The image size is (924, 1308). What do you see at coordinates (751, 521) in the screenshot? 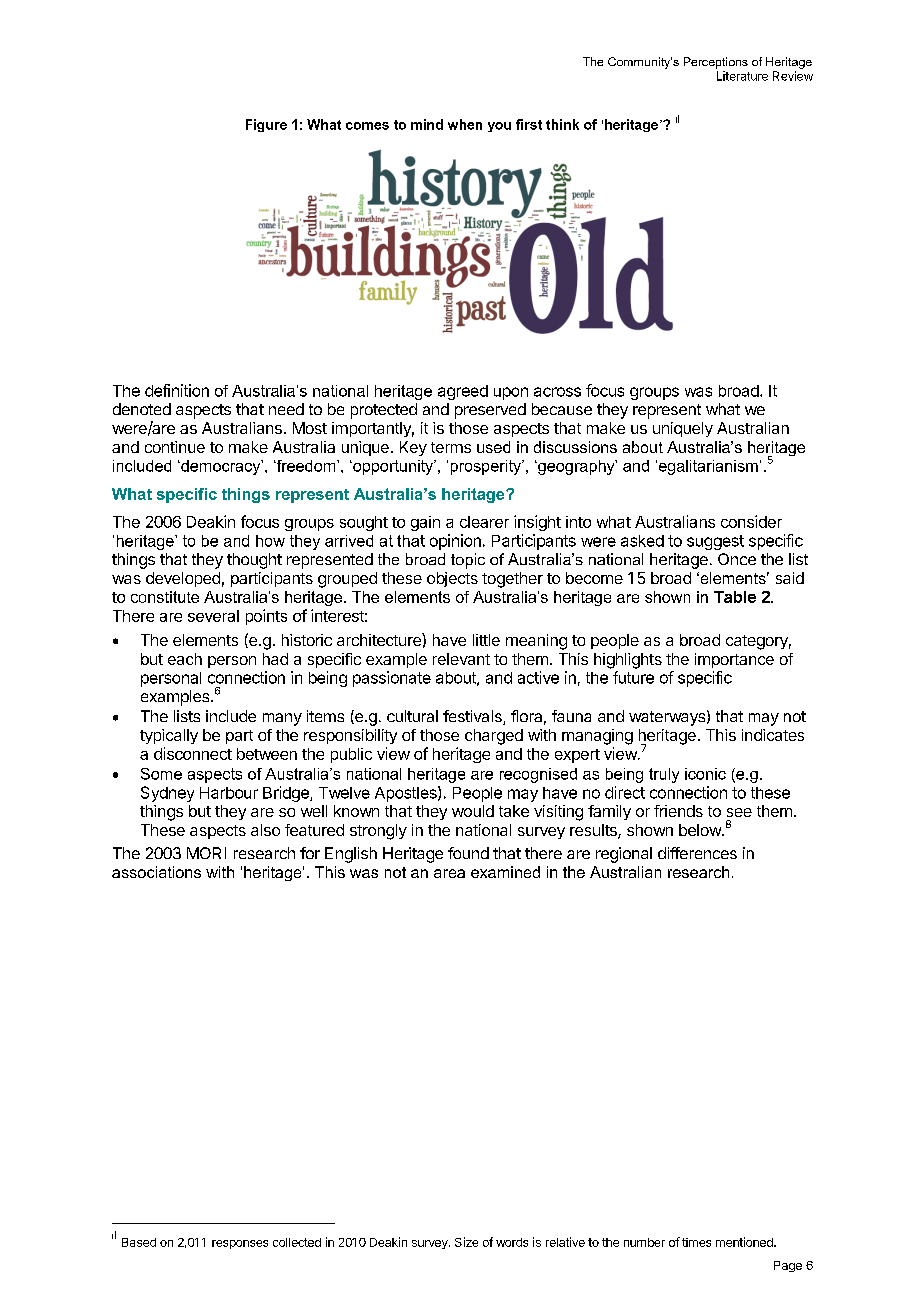
I see `consider` at bounding box center [751, 521].
